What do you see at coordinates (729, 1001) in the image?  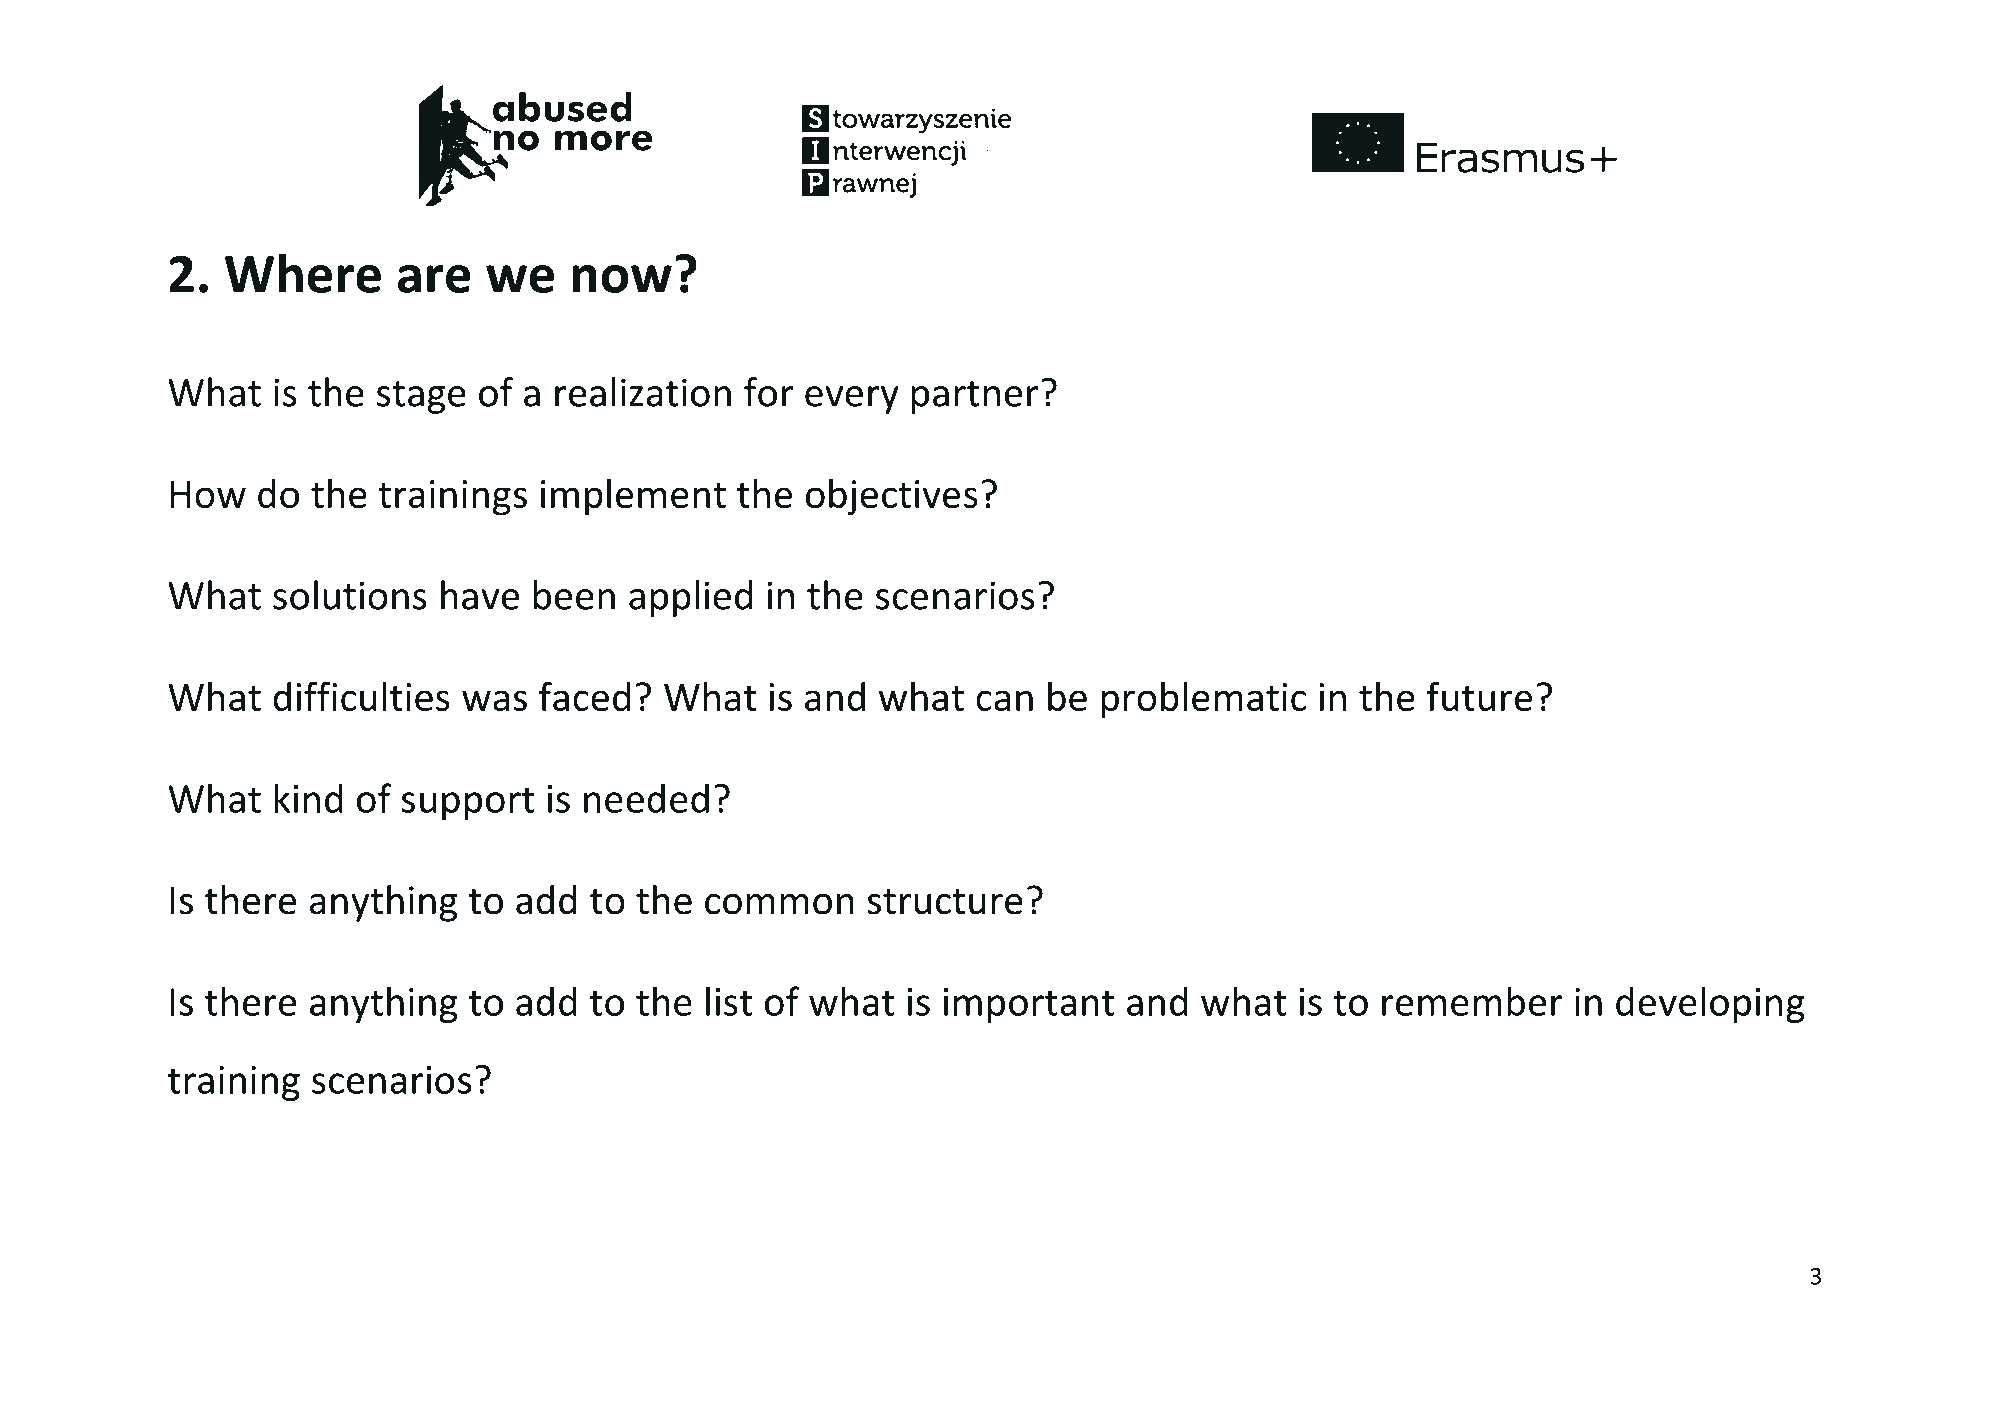 I see `list` at bounding box center [729, 1001].
